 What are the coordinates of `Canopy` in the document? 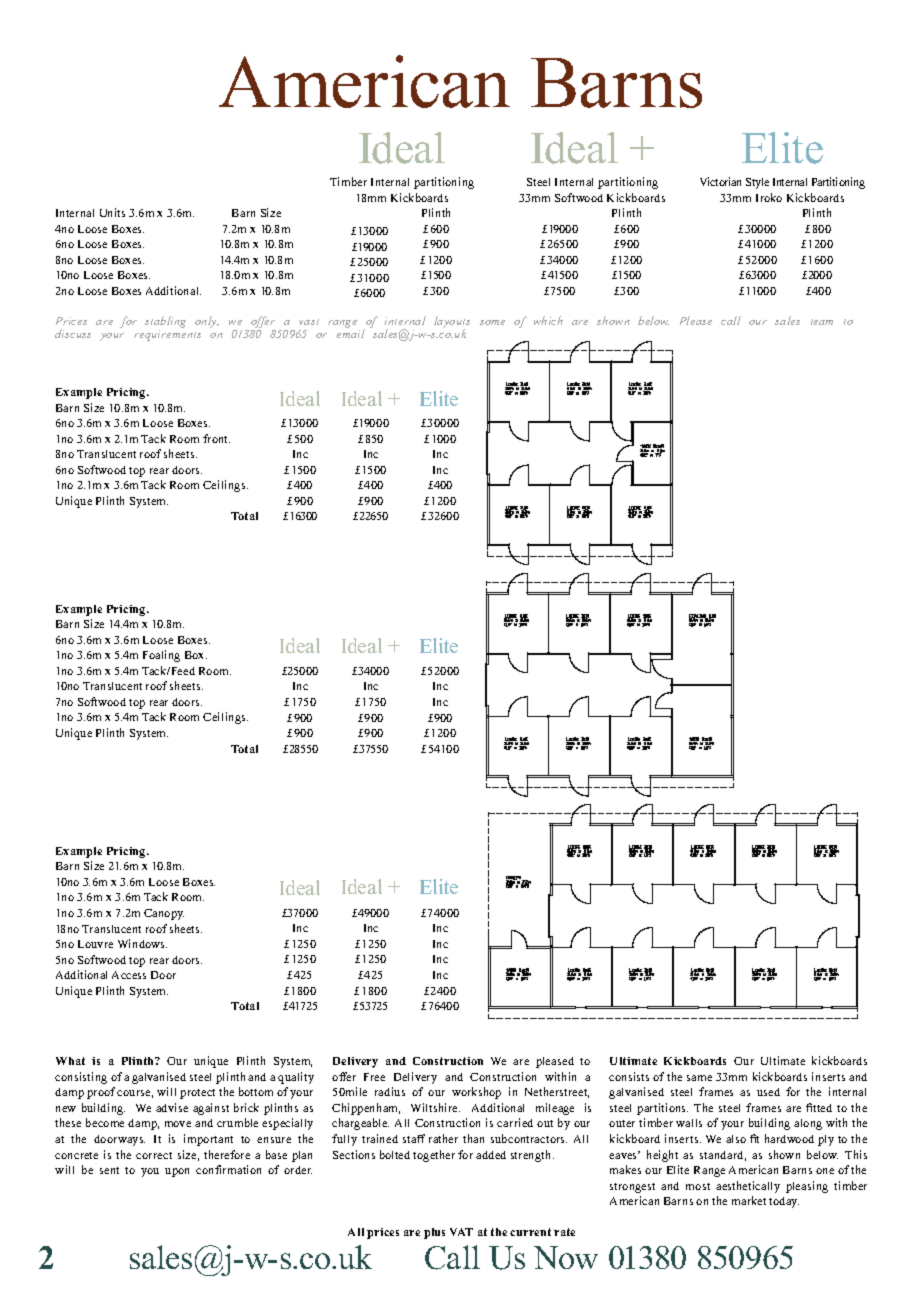 It's located at (164, 914).
